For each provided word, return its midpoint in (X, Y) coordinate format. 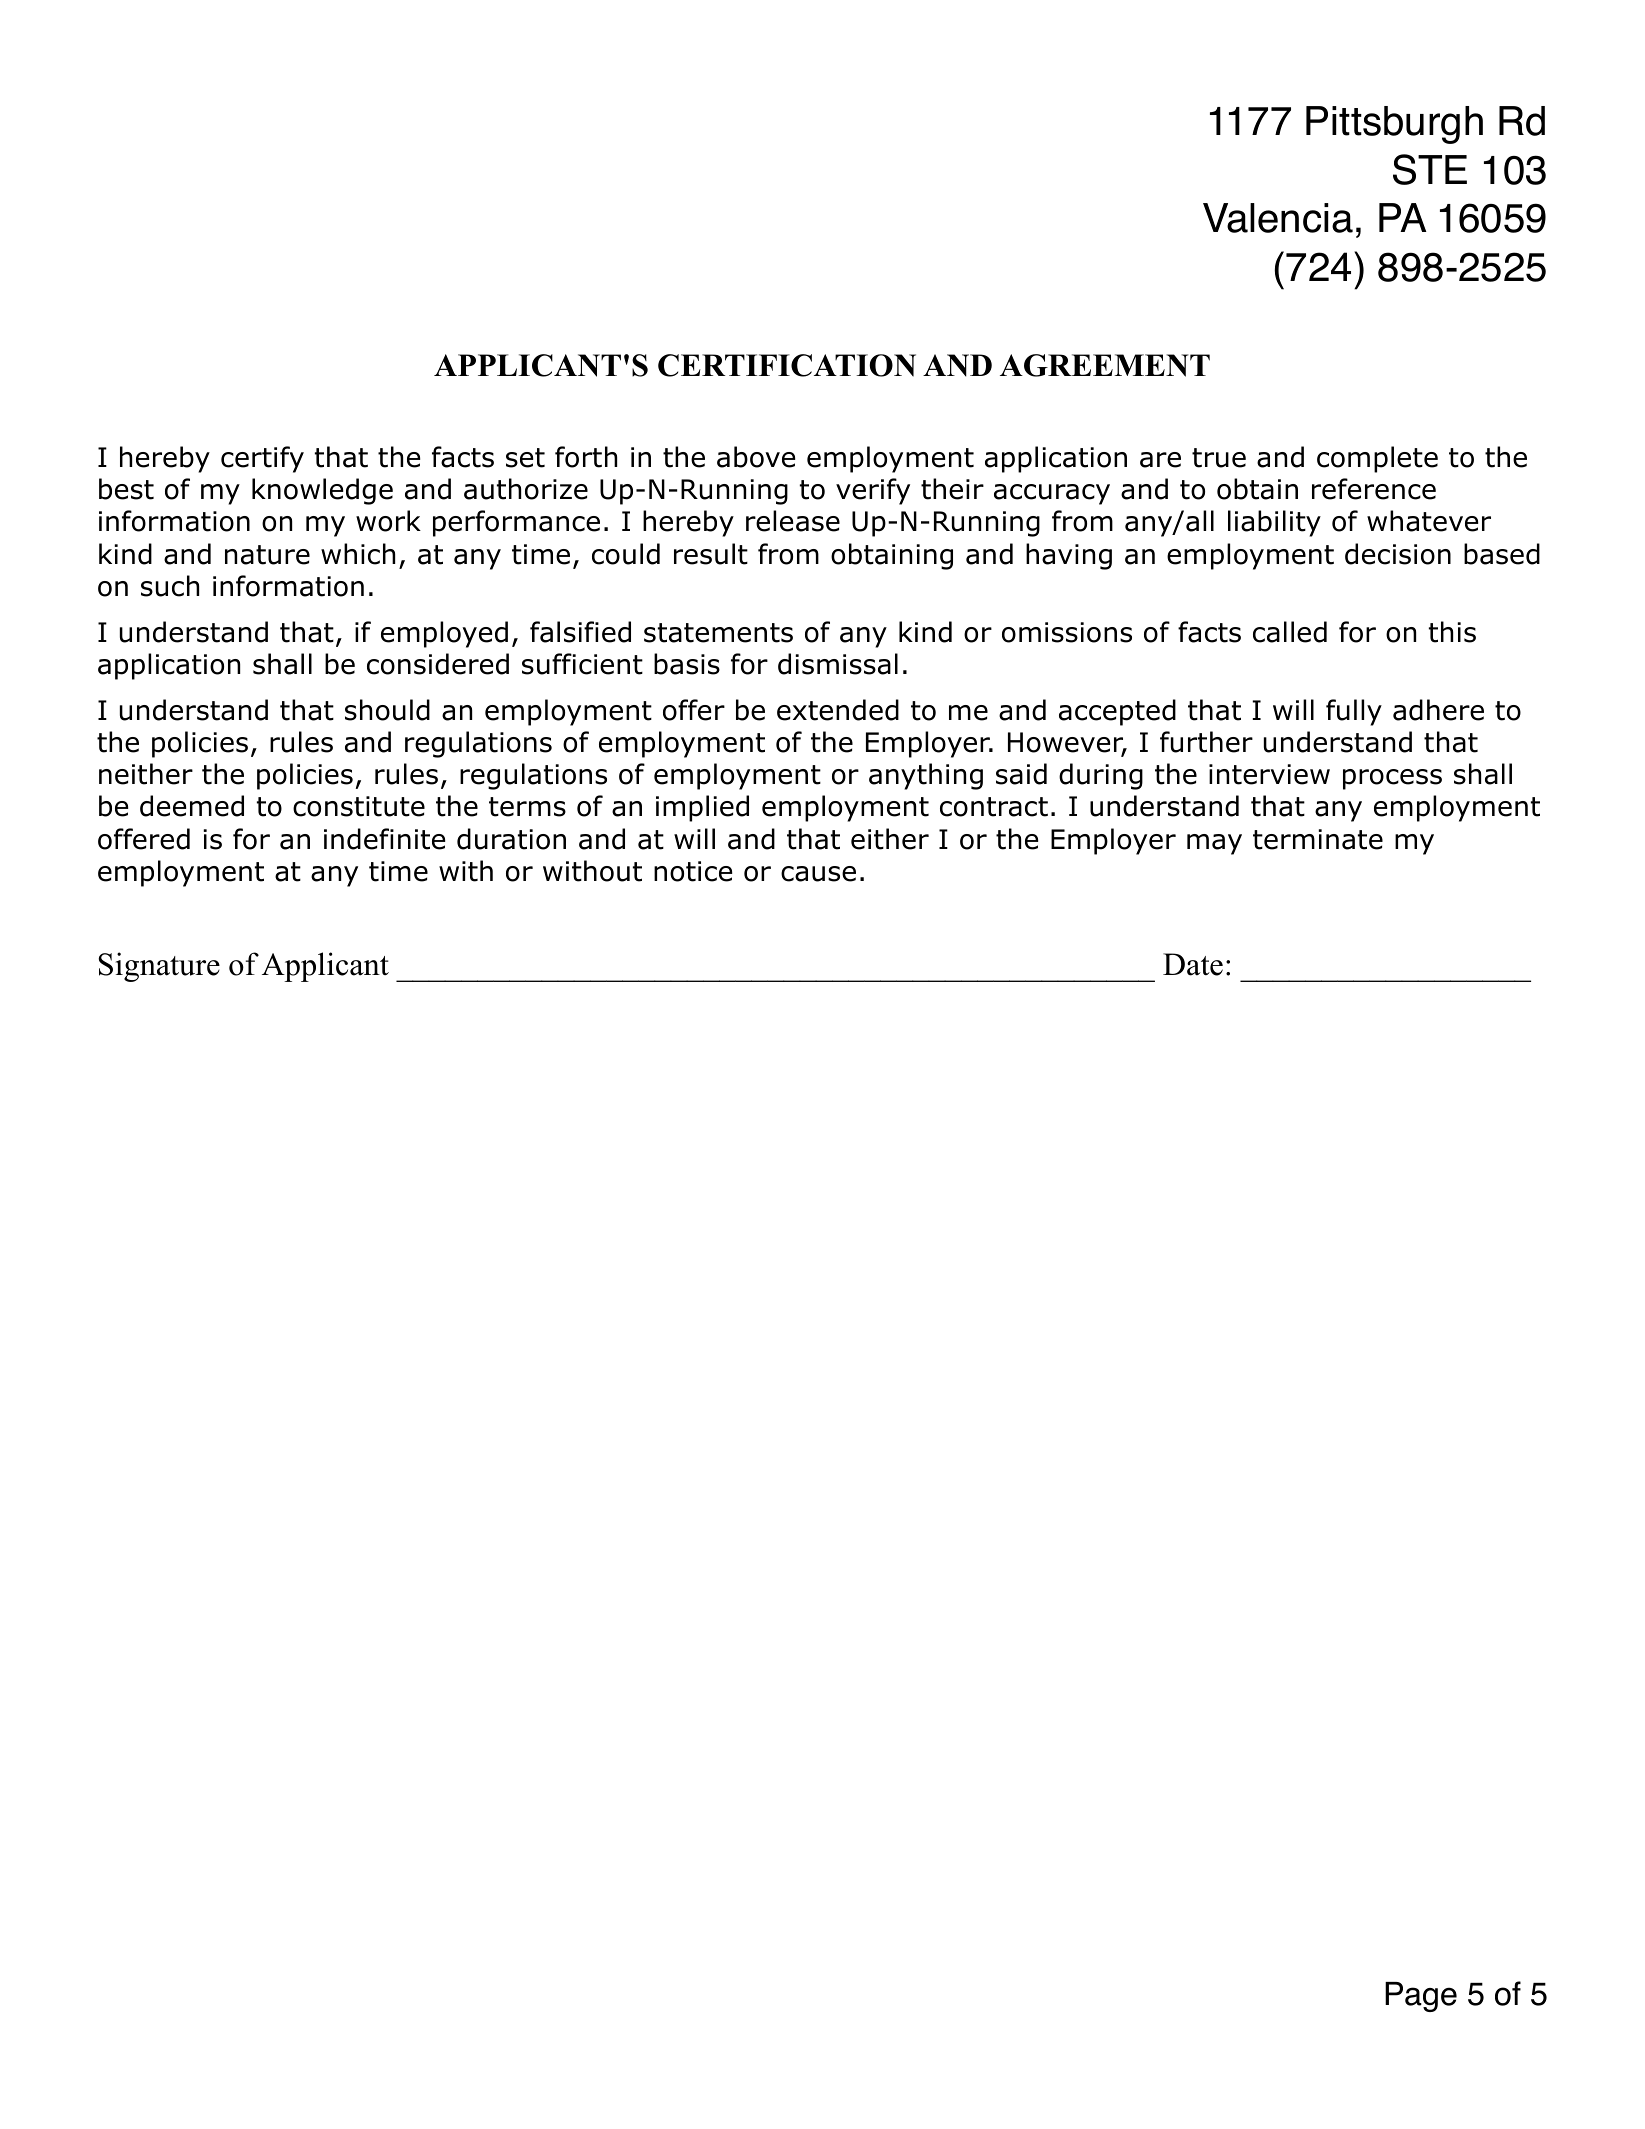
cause (818, 874)
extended (838, 710)
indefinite (384, 839)
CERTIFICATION (787, 365)
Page (1421, 1997)
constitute (359, 806)
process (1392, 779)
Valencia (1278, 218)
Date (1193, 964)
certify (262, 459)
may (1214, 844)
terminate (1318, 839)
